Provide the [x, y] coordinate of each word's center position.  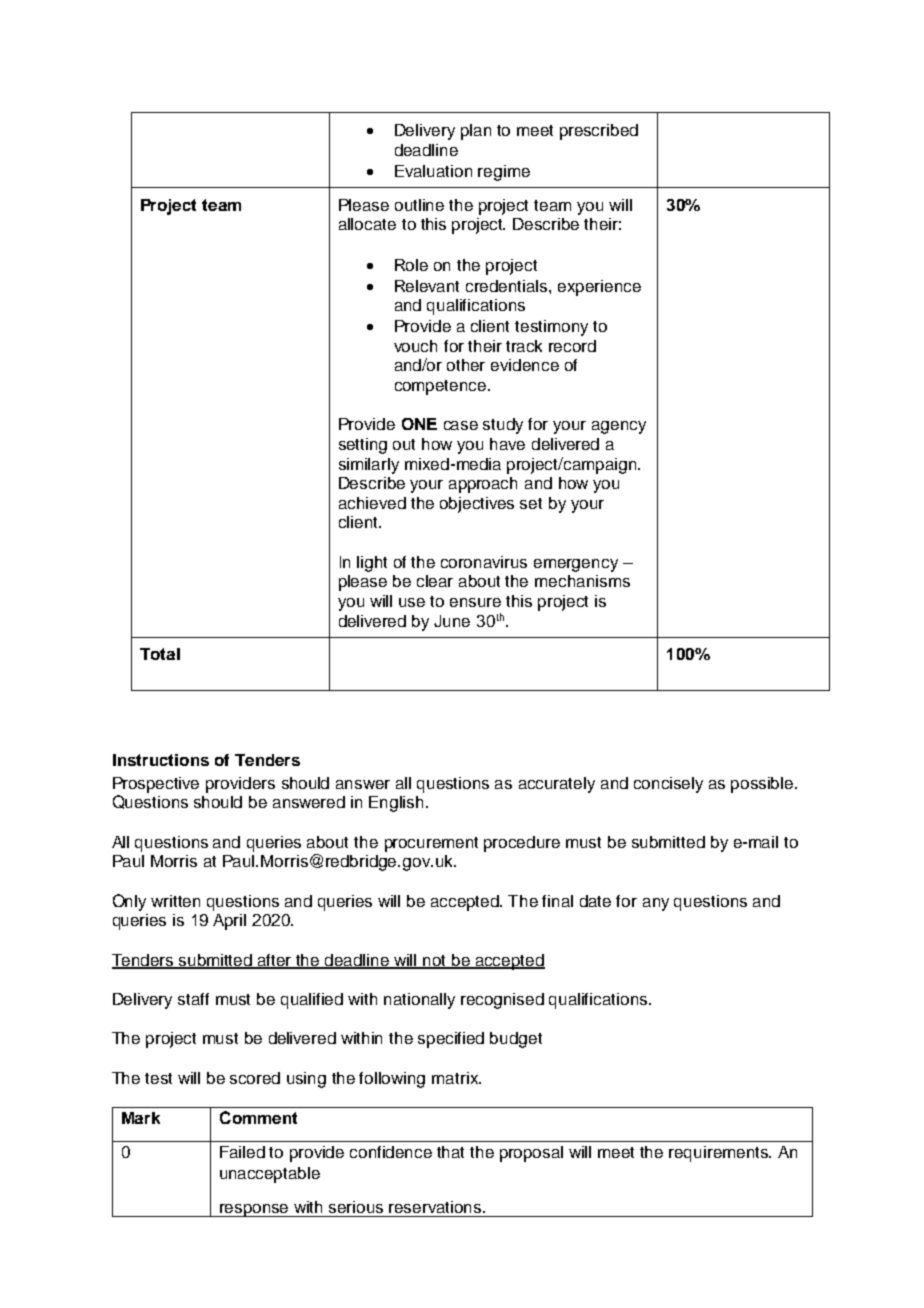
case [461, 425]
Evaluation [433, 171]
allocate [367, 224]
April [229, 922]
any [656, 904]
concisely [668, 785]
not [435, 961]
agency [619, 427]
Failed [242, 1152]
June [452, 621]
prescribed [599, 132]
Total [160, 654]
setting [363, 446]
